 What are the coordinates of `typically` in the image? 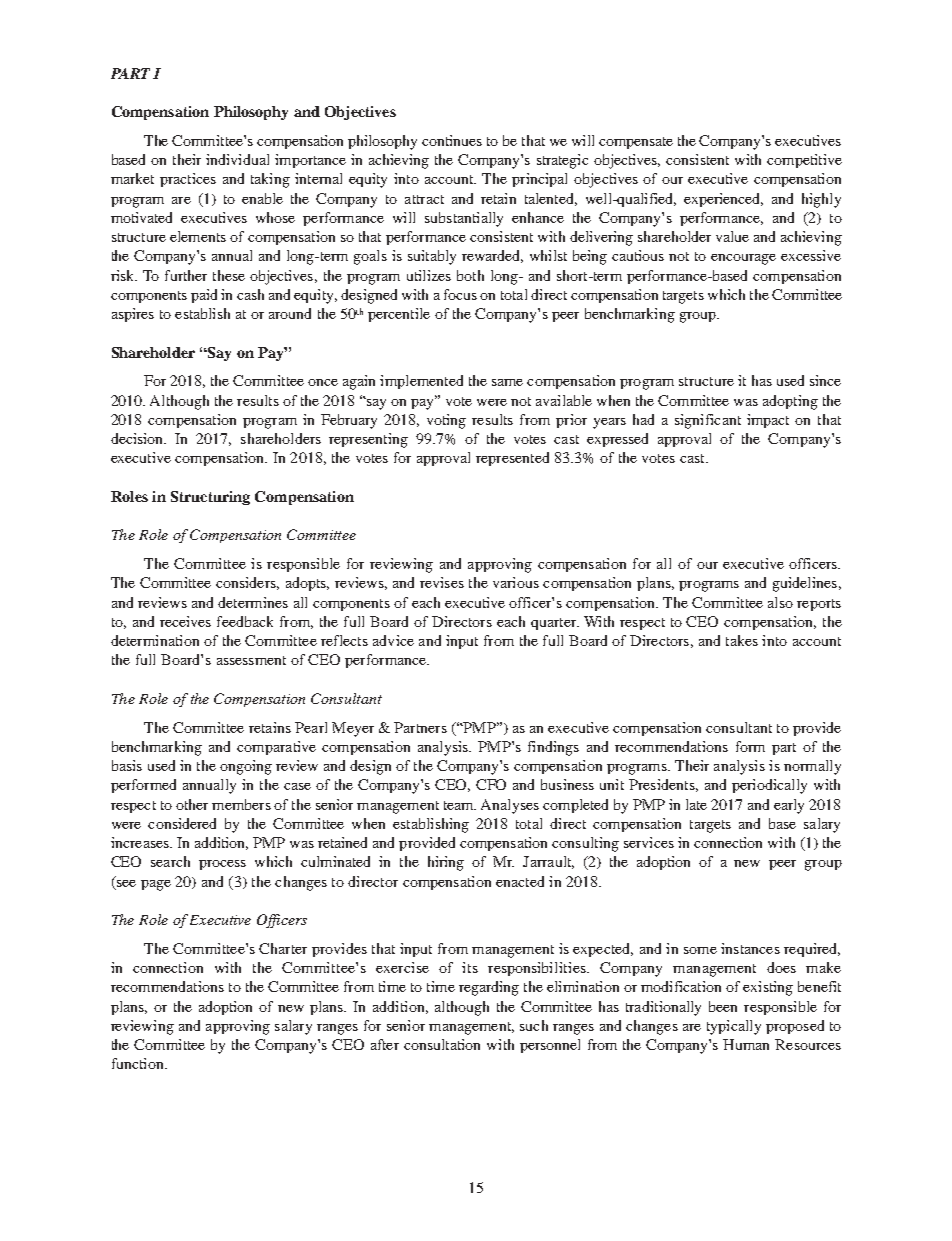 It's located at (734, 1027).
